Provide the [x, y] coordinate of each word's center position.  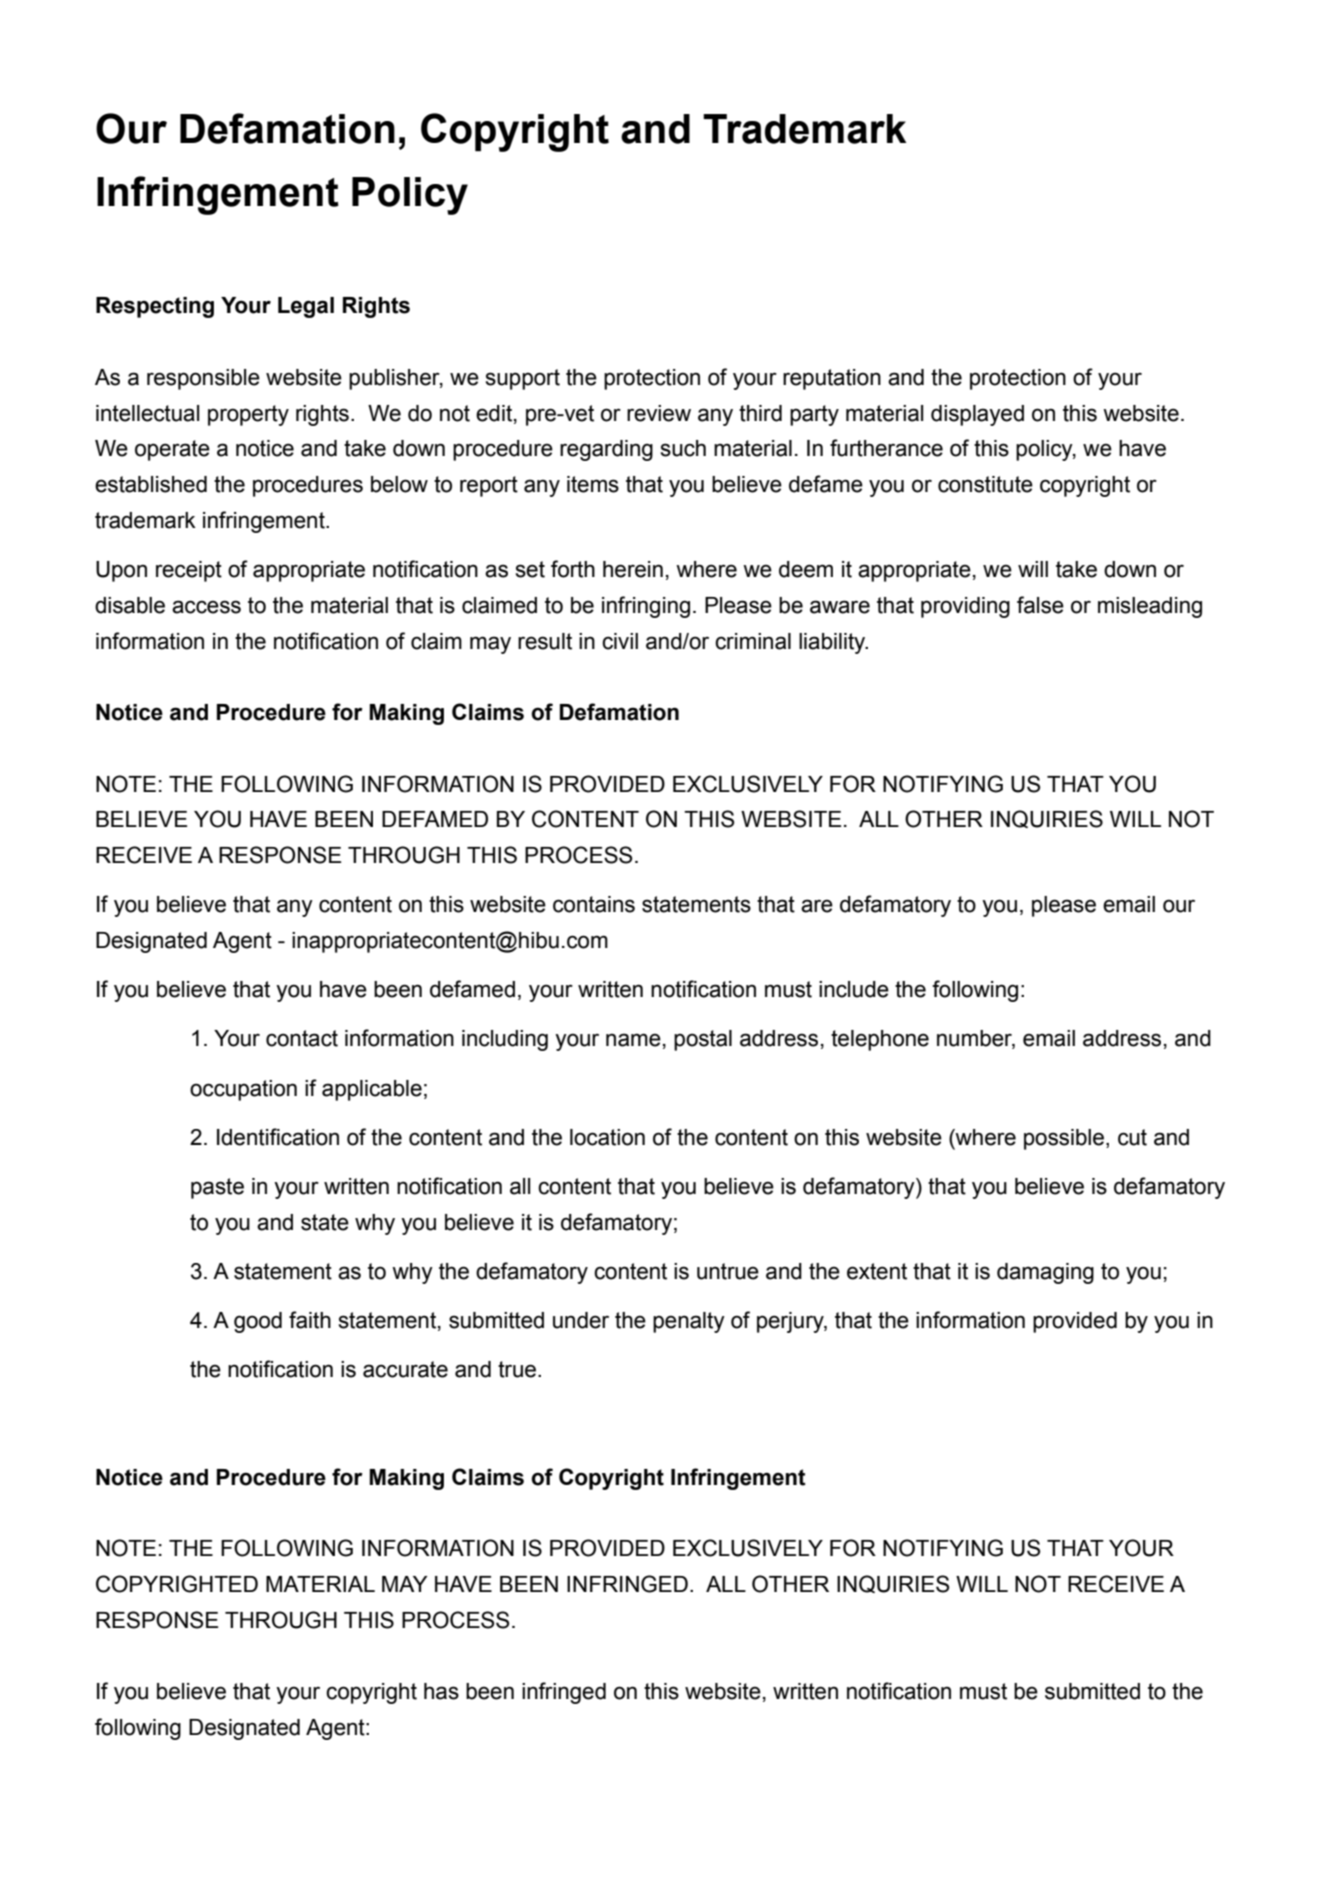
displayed [977, 415]
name [633, 1040]
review [659, 413]
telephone [880, 1040]
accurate [405, 1369]
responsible [203, 379]
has [441, 1691]
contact [302, 1038]
